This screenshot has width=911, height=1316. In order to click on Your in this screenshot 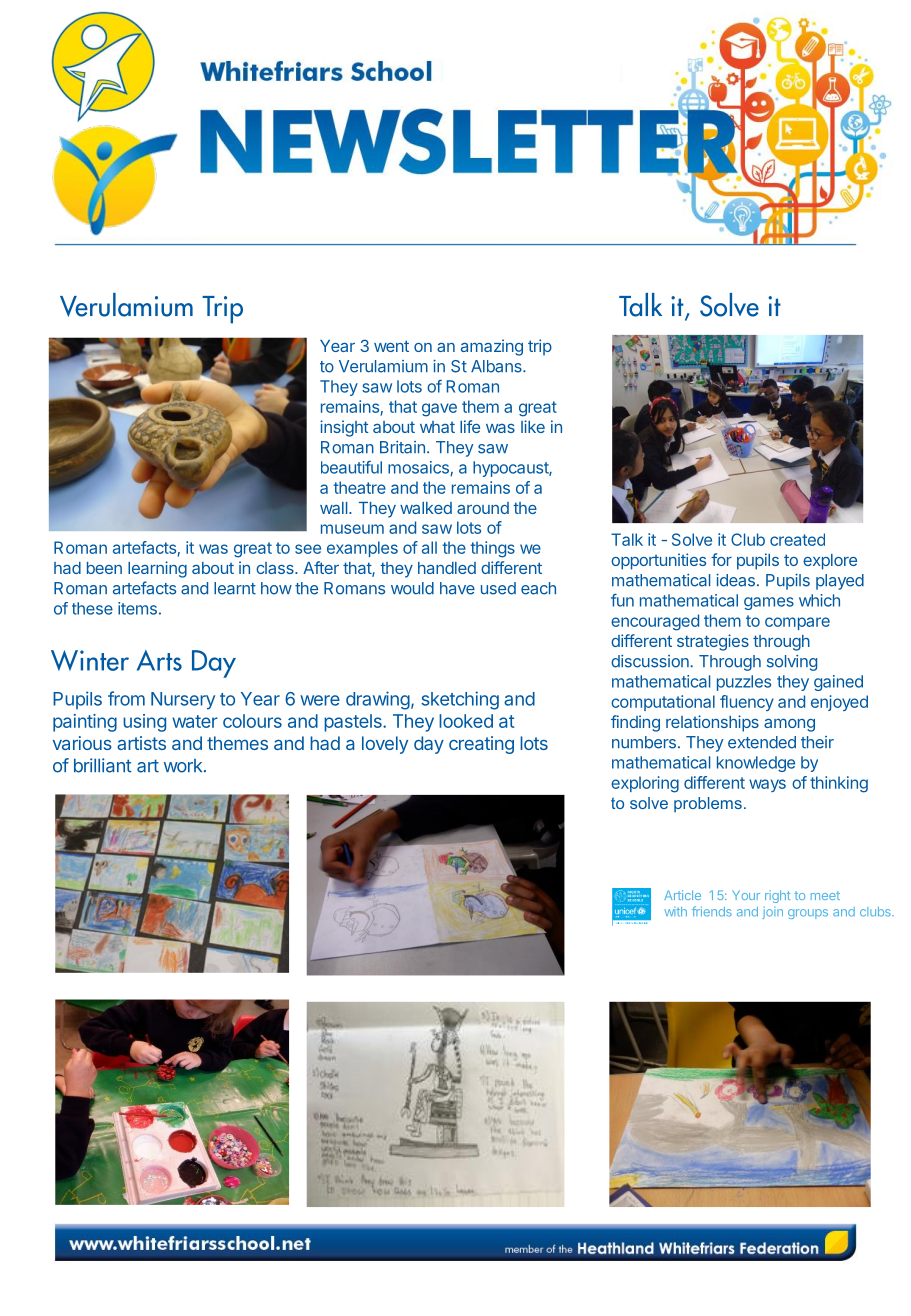, I will do `click(746, 895)`.
